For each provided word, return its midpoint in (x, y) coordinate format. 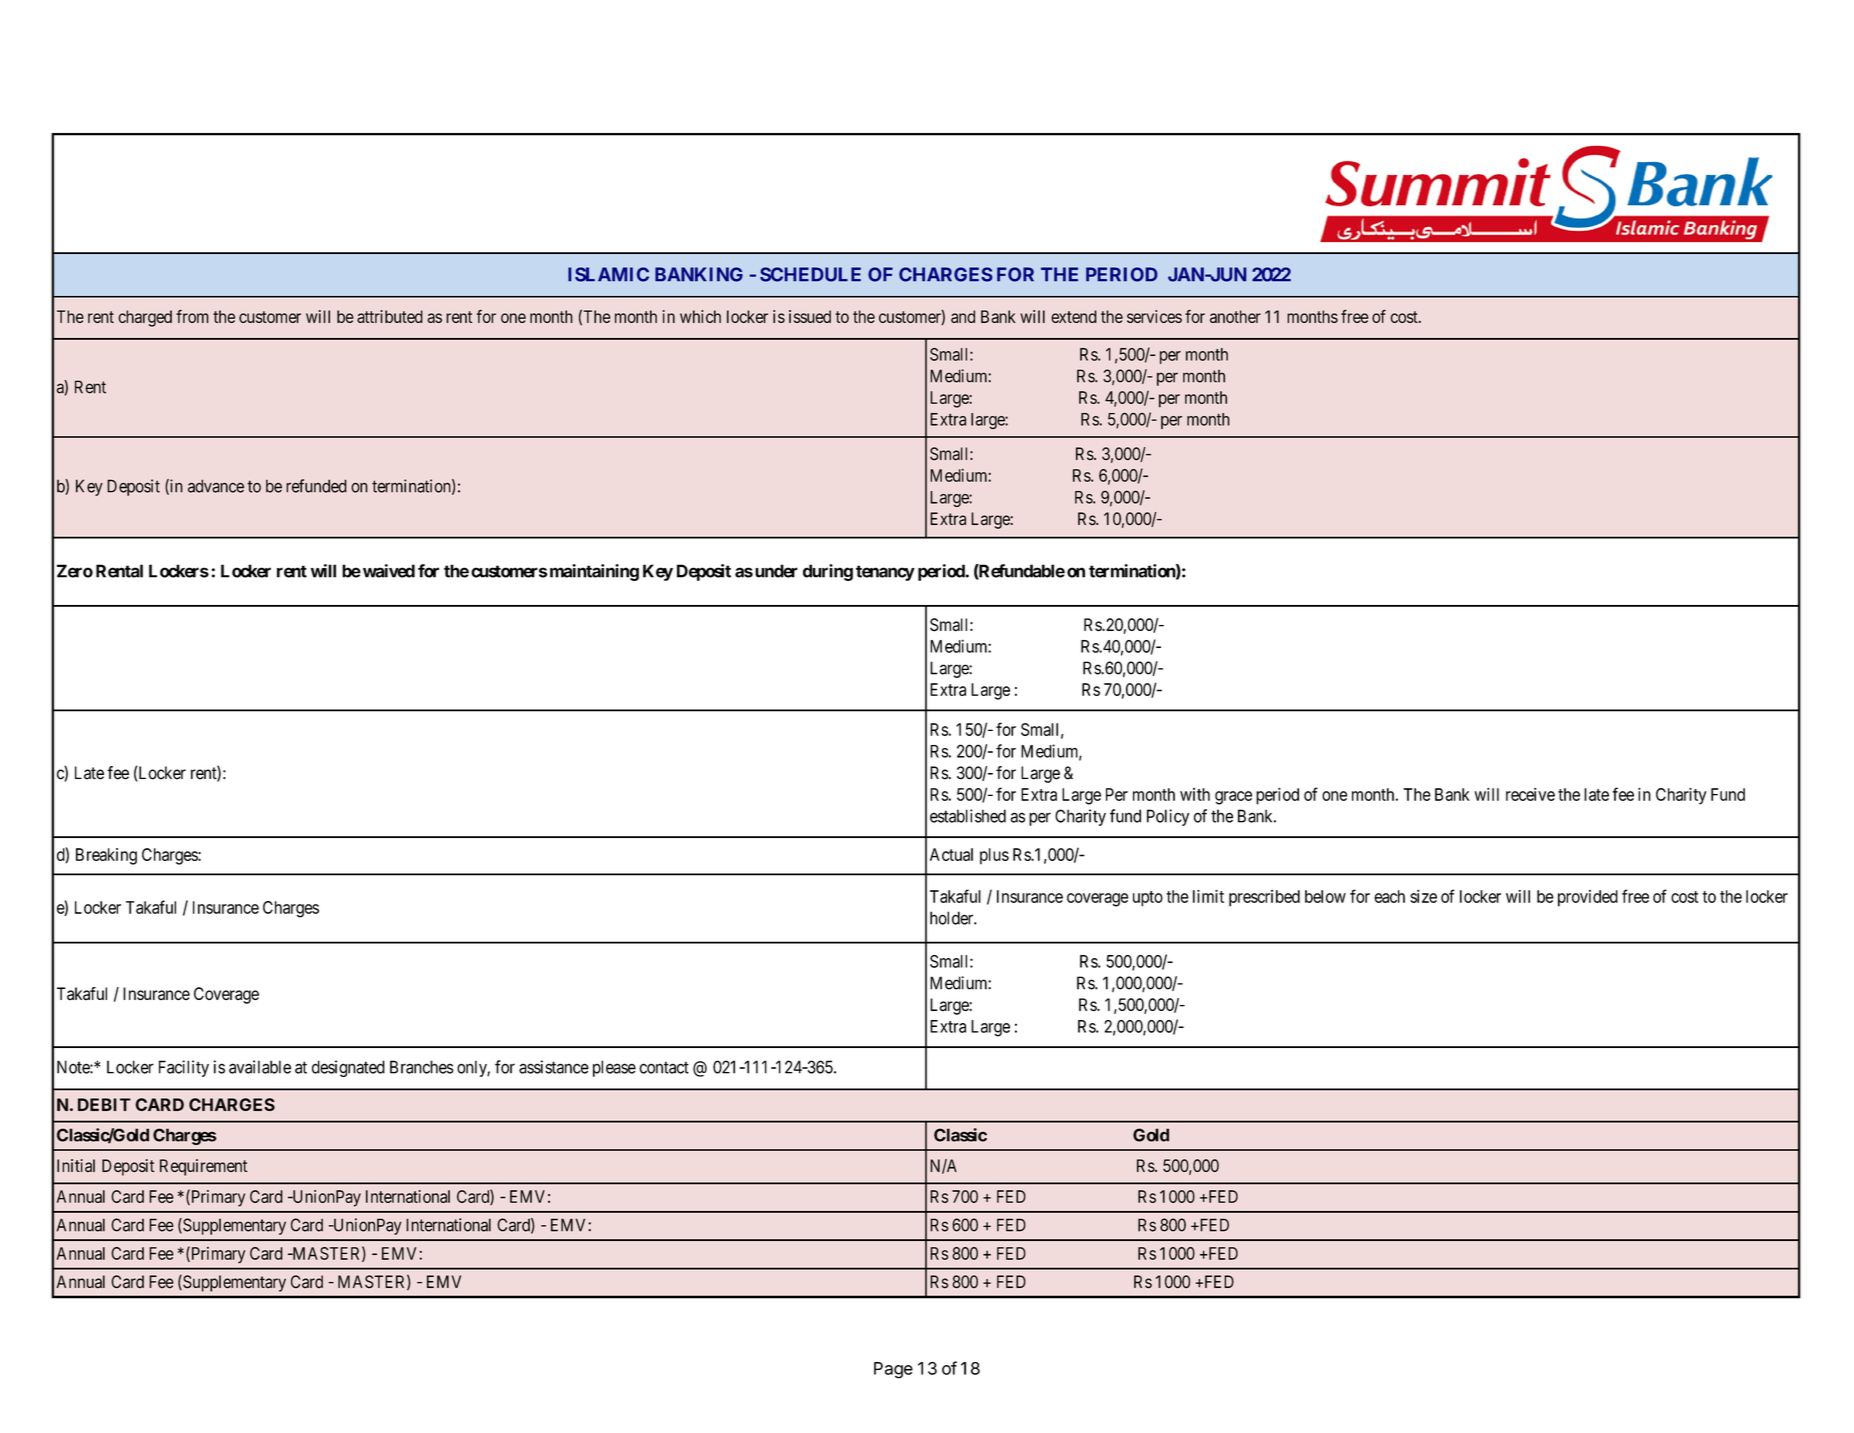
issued (810, 316)
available (260, 1067)
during (828, 572)
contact (664, 1067)
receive (1530, 794)
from (192, 316)
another (1235, 316)
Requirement (204, 1167)
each (1389, 896)
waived (389, 571)
